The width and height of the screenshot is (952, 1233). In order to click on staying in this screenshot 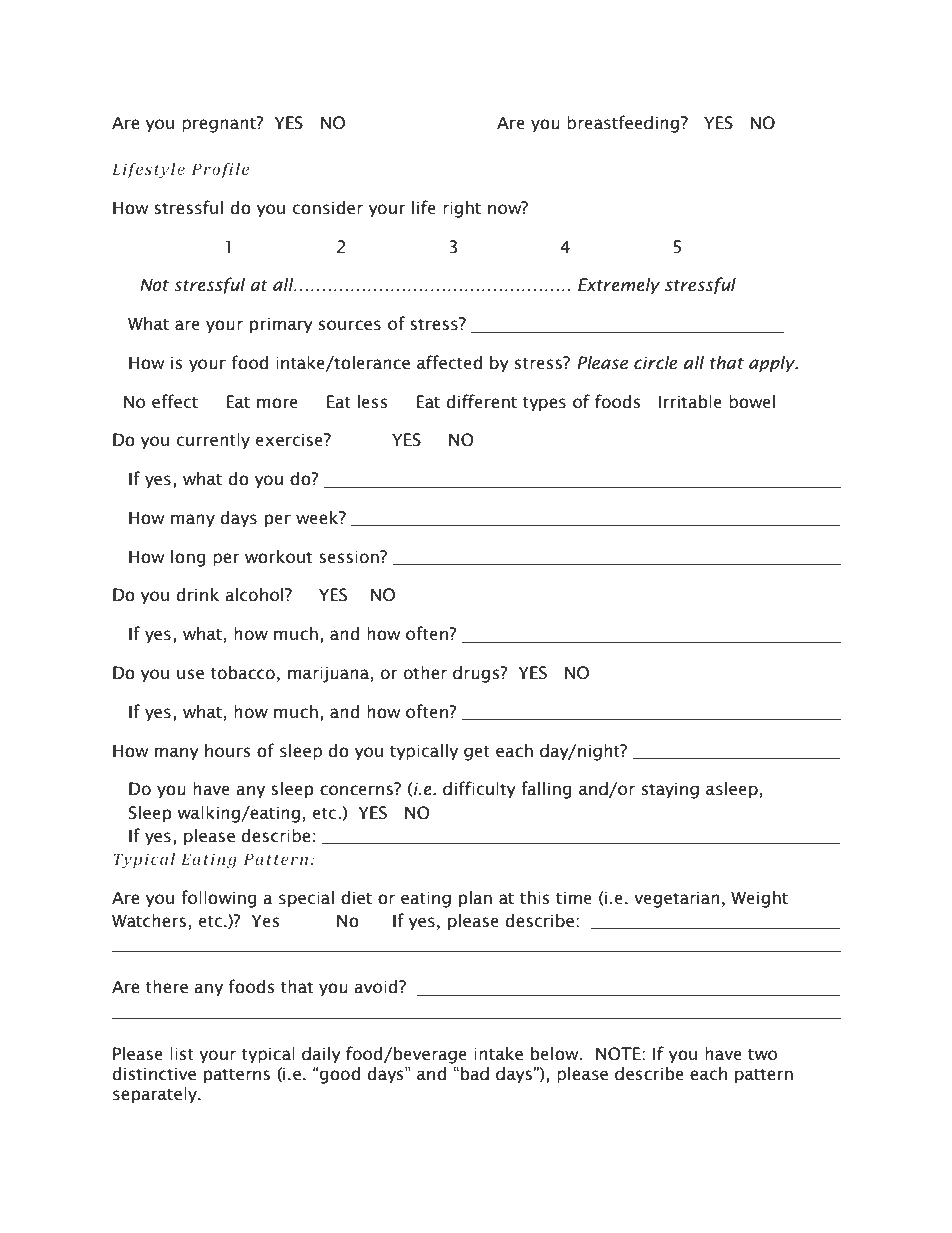, I will do `click(670, 790)`.
